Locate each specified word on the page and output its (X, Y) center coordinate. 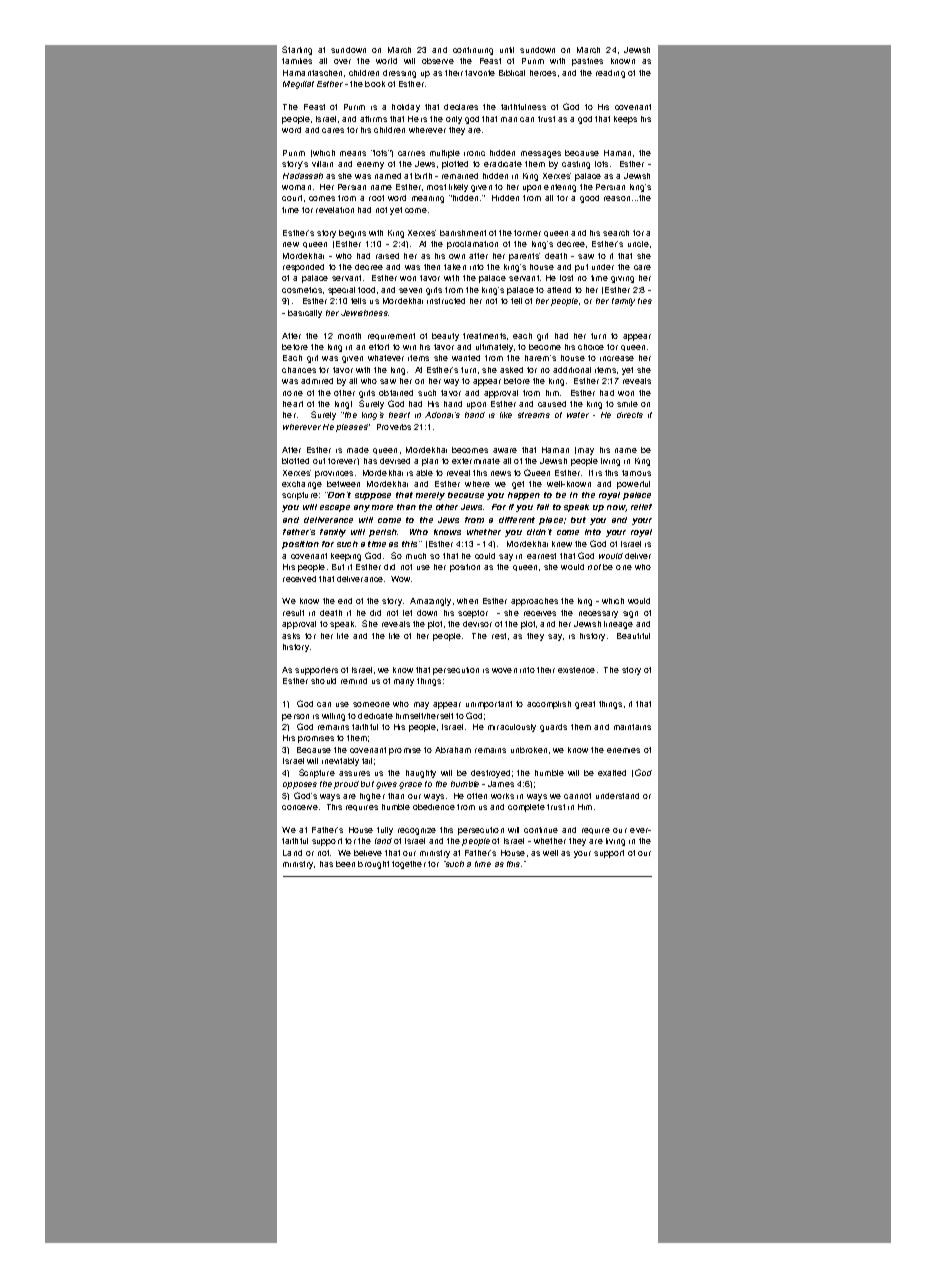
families (297, 61)
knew (562, 544)
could (485, 556)
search (616, 233)
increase (617, 358)
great (585, 705)
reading (610, 74)
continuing (473, 51)
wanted (466, 358)
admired (317, 381)
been (345, 864)
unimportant (489, 705)
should (323, 681)
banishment (463, 233)
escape (335, 508)
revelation (335, 210)
